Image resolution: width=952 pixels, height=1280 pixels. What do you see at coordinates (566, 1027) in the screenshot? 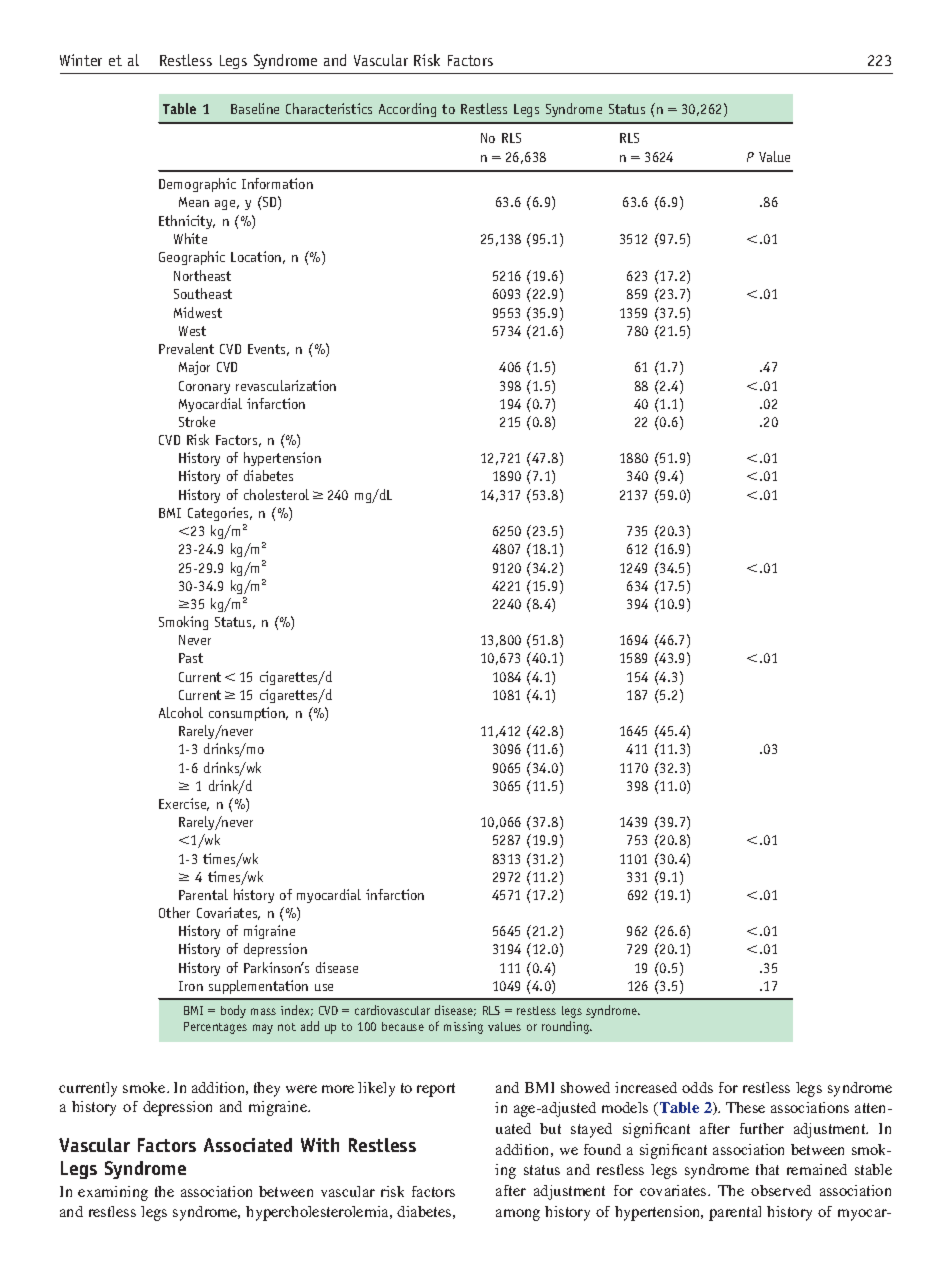
I see `rounding` at bounding box center [566, 1027].
